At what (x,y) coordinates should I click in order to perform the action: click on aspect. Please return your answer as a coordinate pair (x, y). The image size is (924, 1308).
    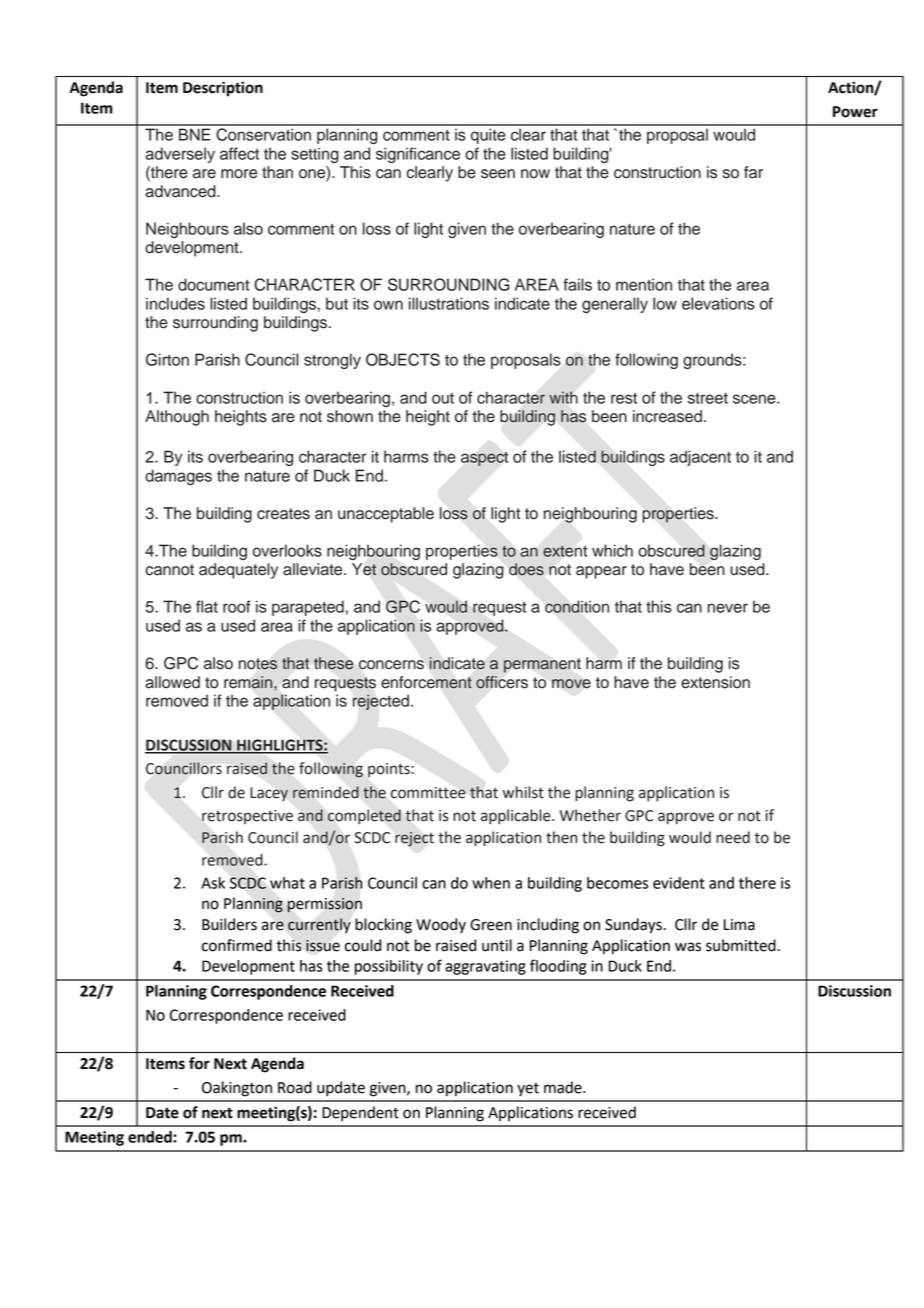
    Looking at the image, I should click on (484, 459).
